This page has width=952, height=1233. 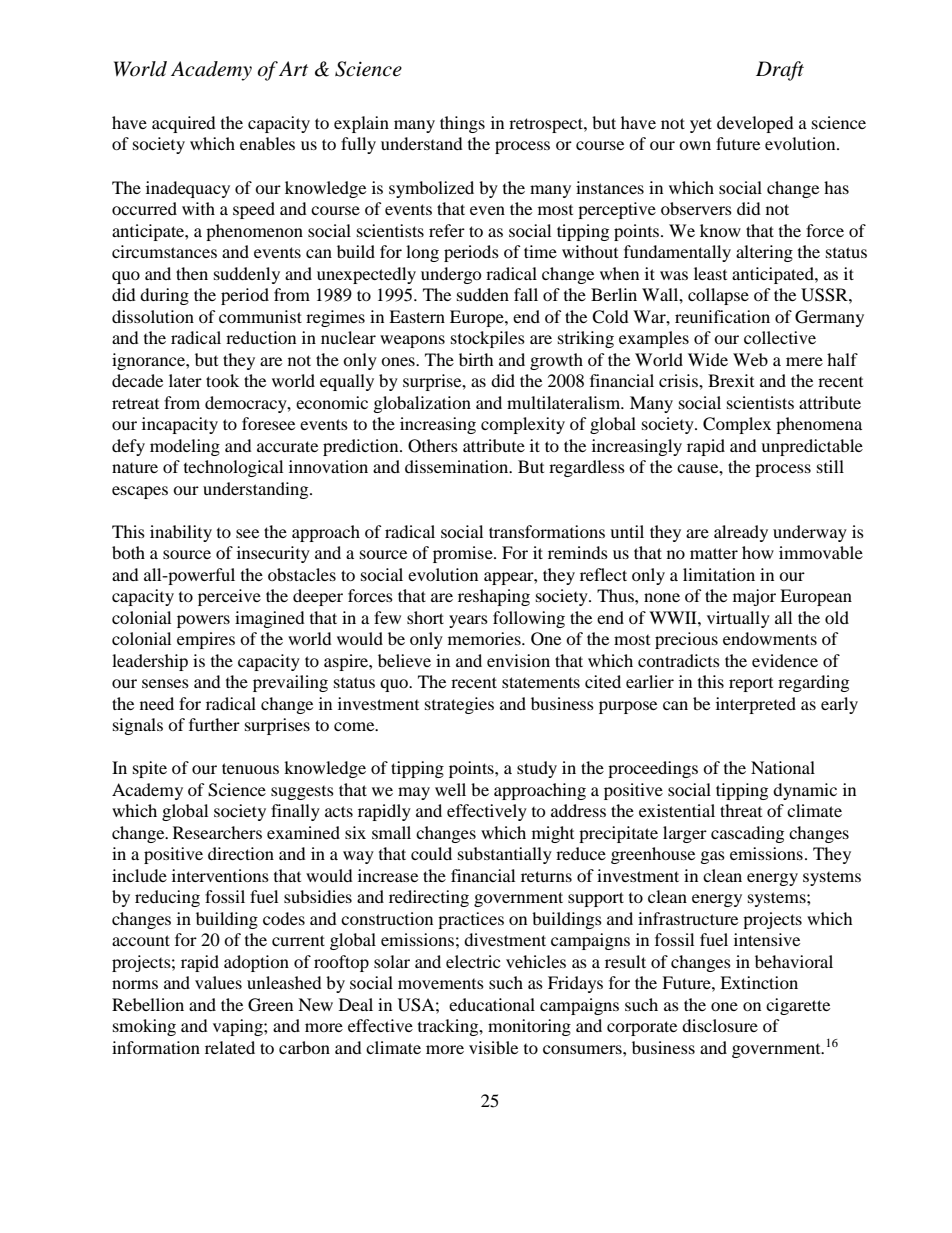 What do you see at coordinates (755, 124) in the page?
I see `developed` at bounding box center [755, 124].
